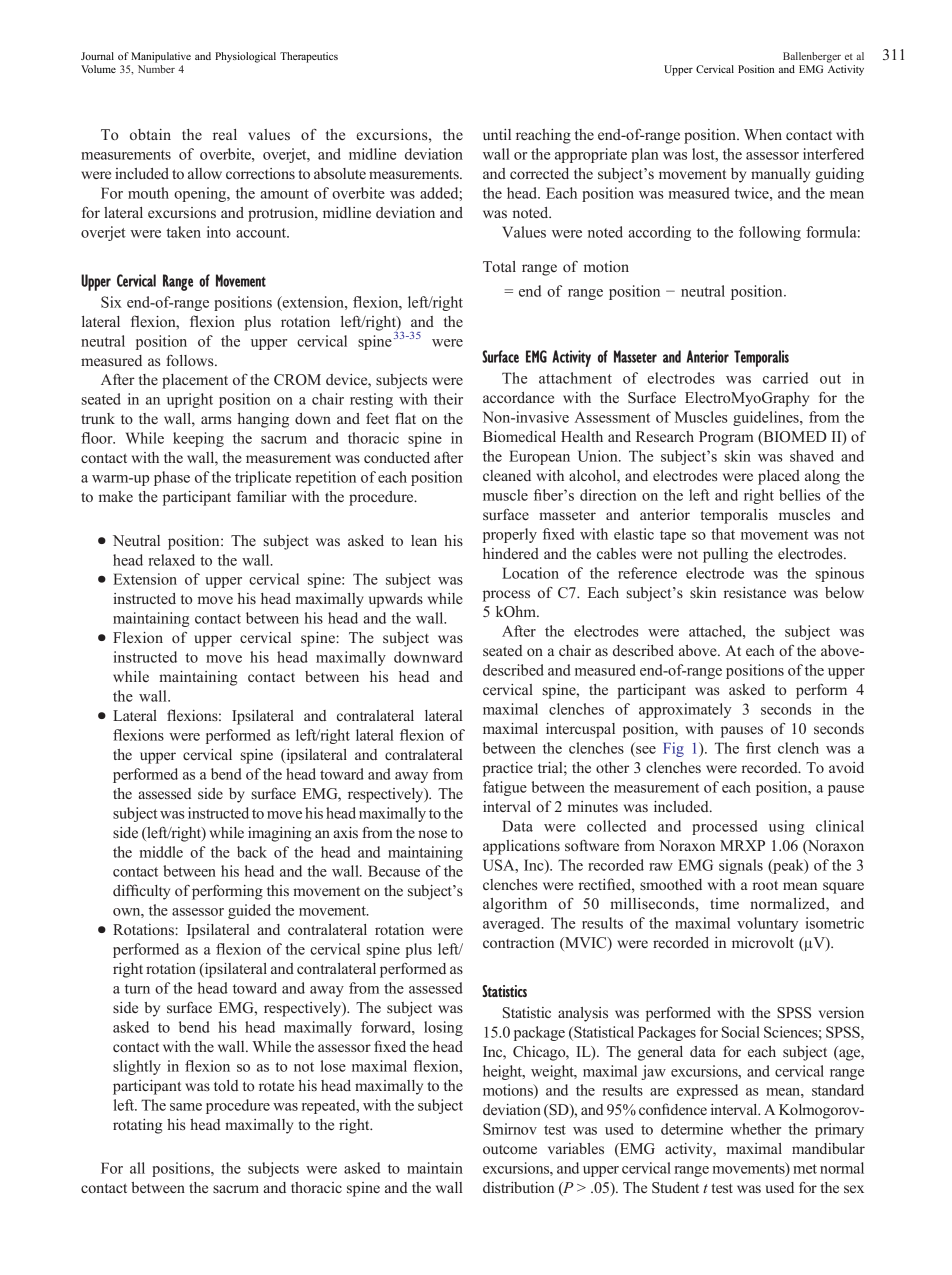 This page has height=1275, width=952. I want to click on carried, so click(785, 378).
